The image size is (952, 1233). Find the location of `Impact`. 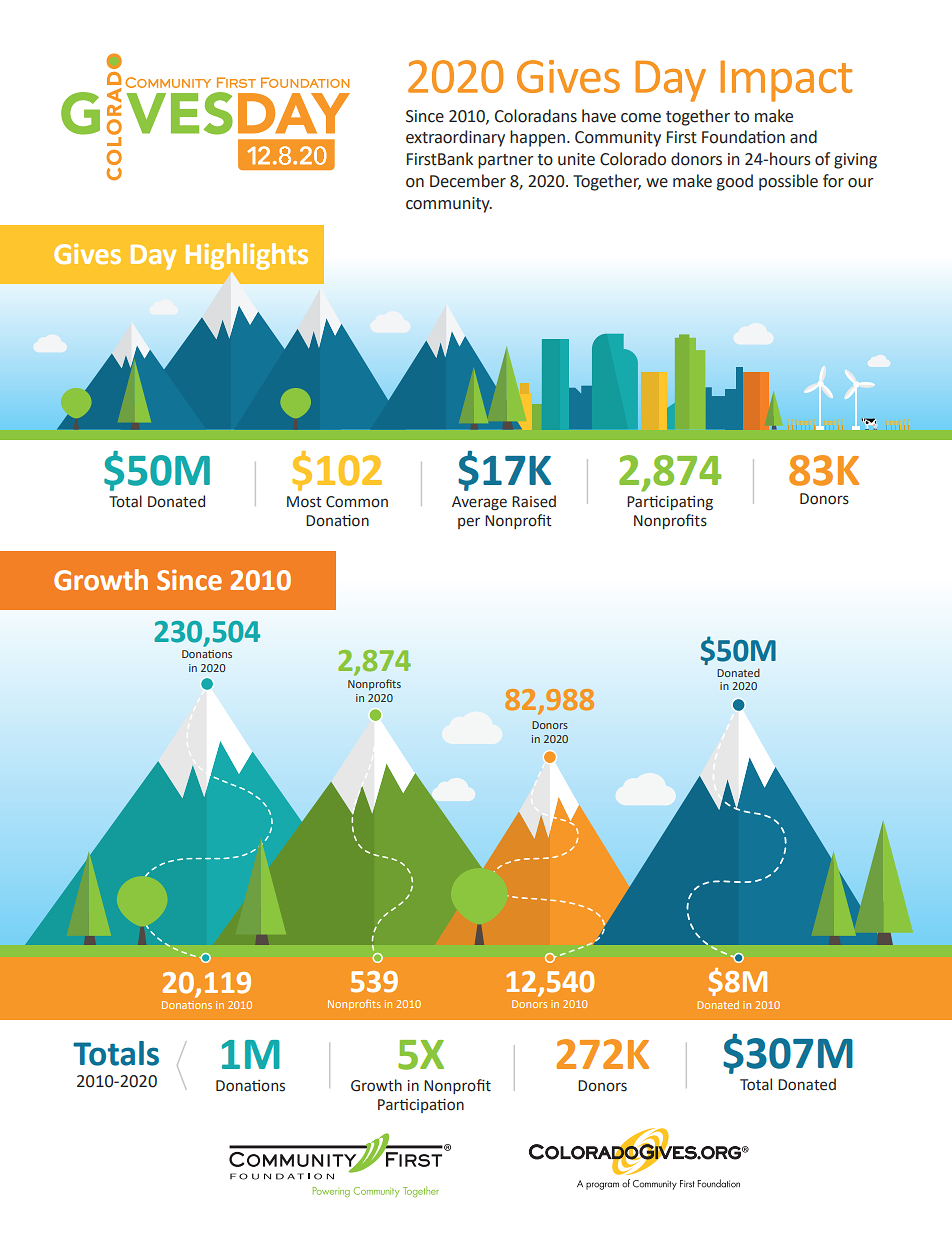

Impact is located at coordinates (786, 81).
